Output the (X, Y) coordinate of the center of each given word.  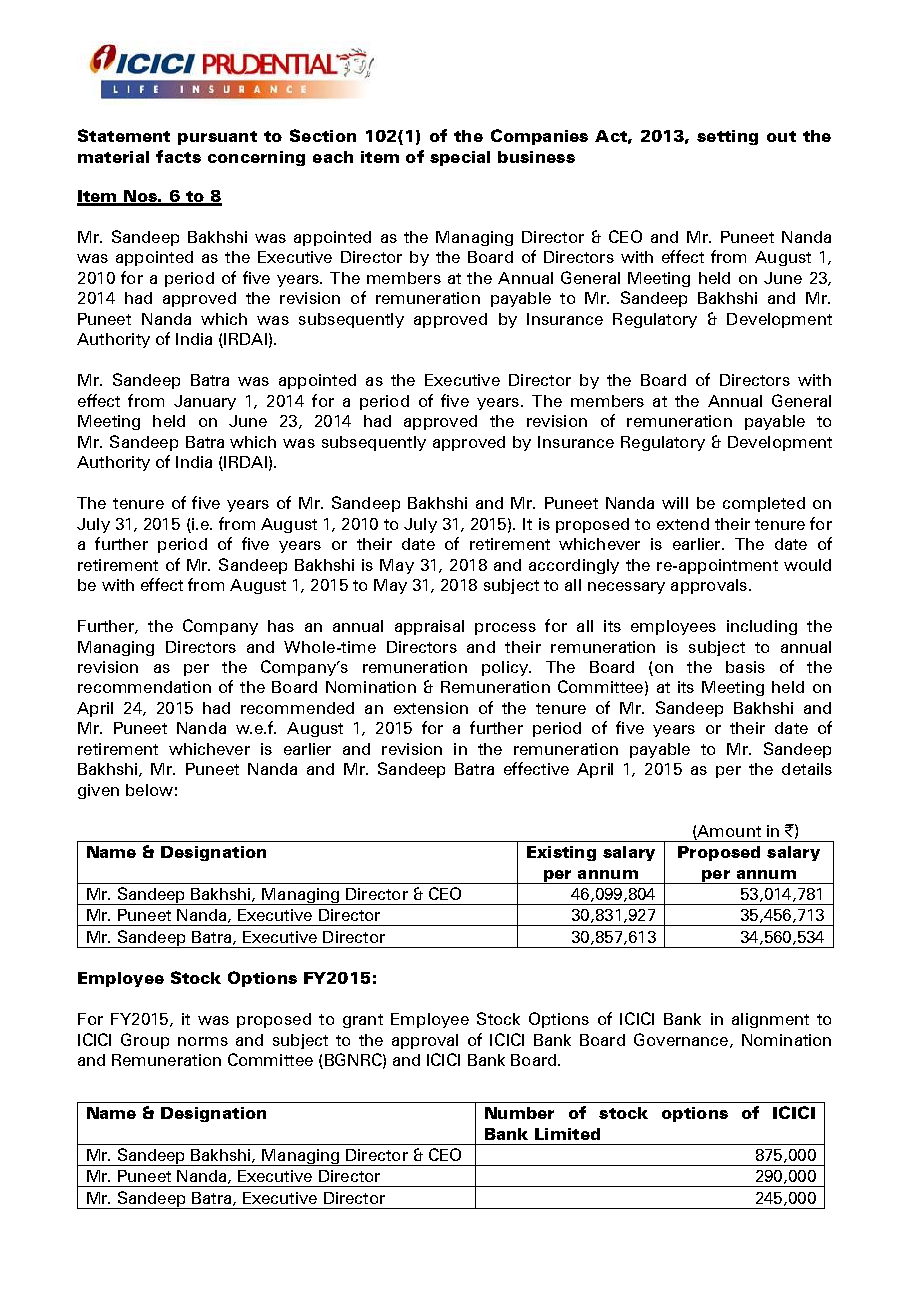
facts (178, 156)
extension (431, 708)
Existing (561, 853)
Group (145, 1041)
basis (745, 667)
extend (683, 524)
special (460, 158)
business (536, 157)
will (675, 503)
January (205, 402)
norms (203, 1041)
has (281, 626)
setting (727, 137)
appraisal (429, 627)
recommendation (144, 687)
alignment (770, 1020)
